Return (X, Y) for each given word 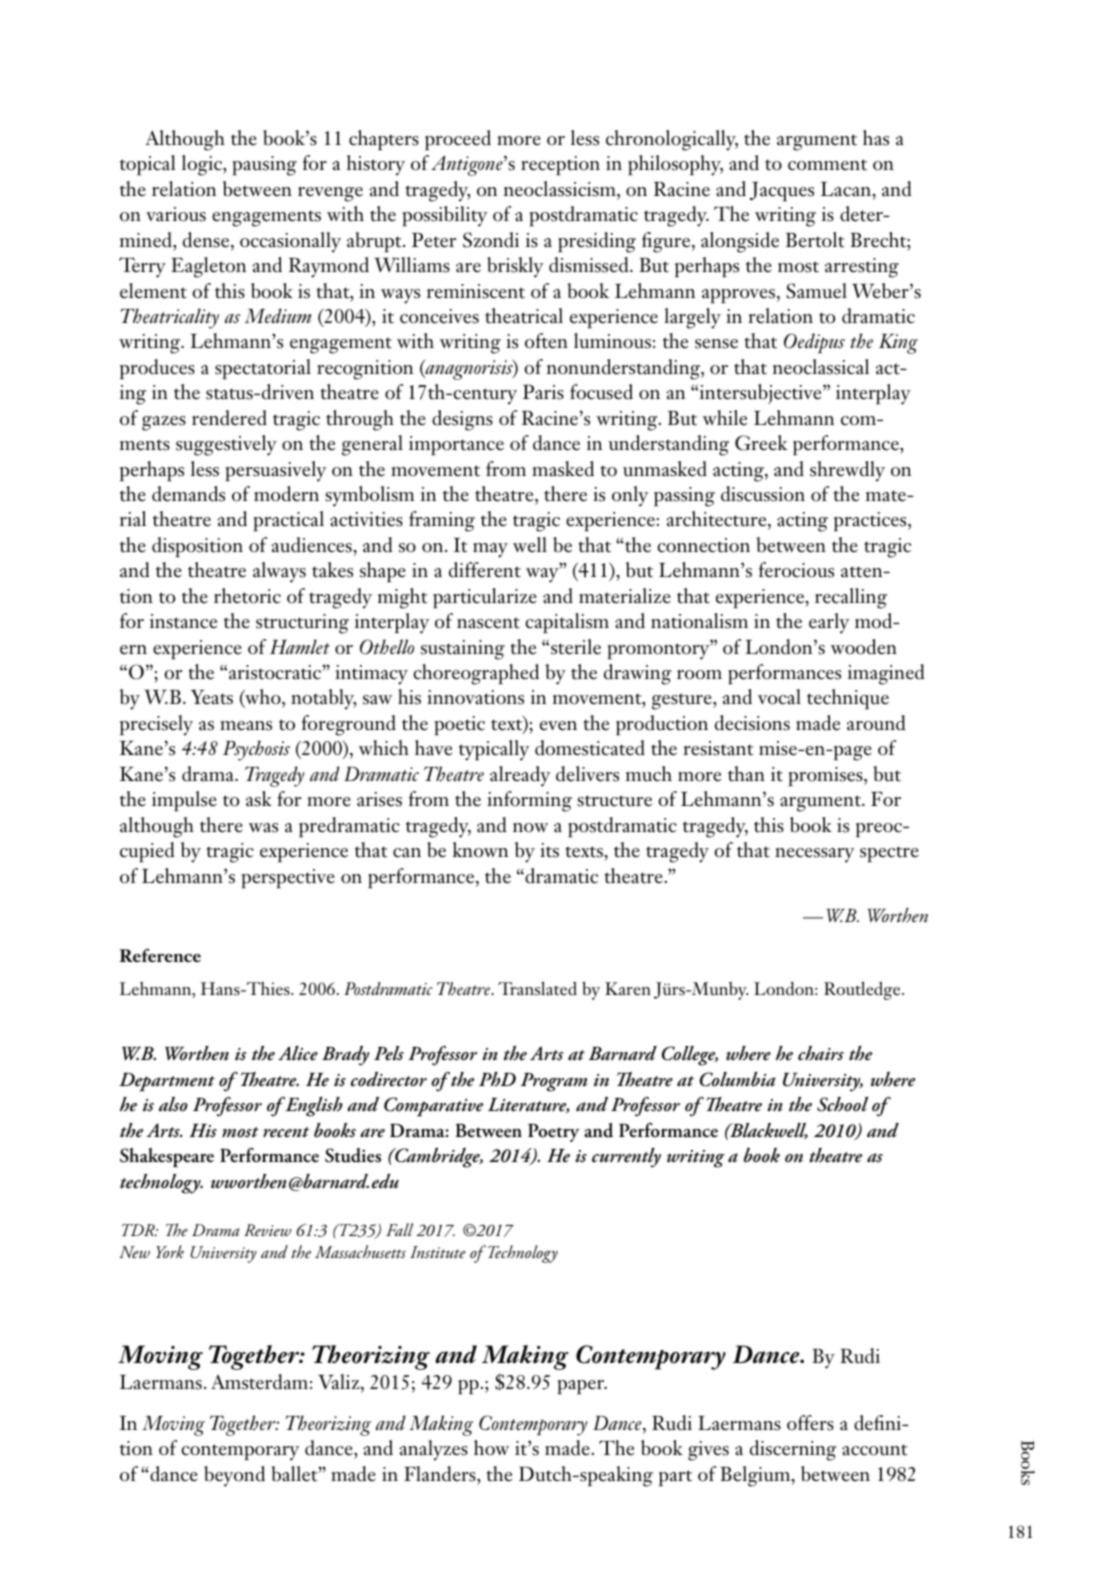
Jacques (782, 192)
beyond (234, 1476)
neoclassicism (560, 189)
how (491, 1448)
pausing (265, 166)
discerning (793, 1450)
